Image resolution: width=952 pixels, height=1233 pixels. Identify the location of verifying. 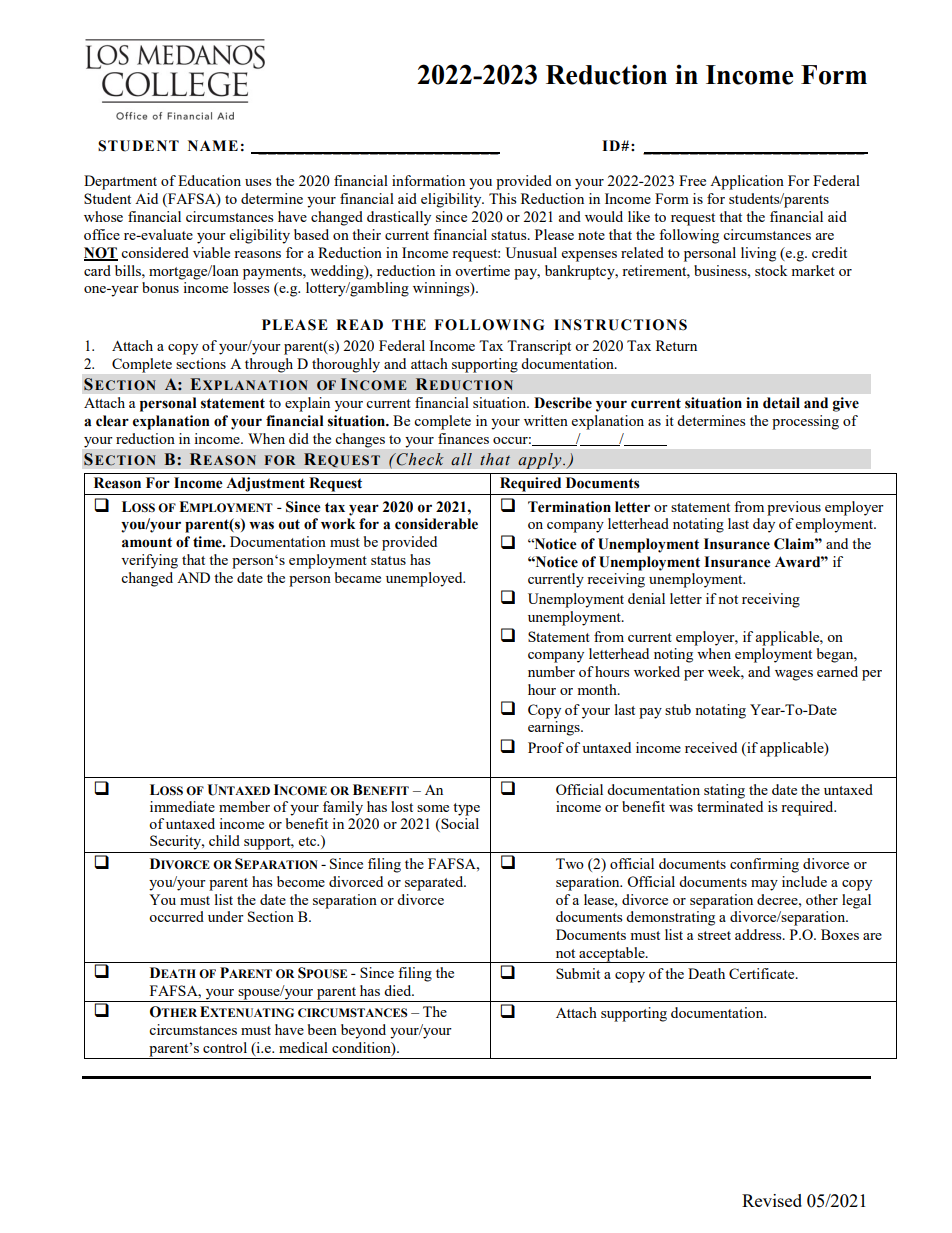
(149, 561).
